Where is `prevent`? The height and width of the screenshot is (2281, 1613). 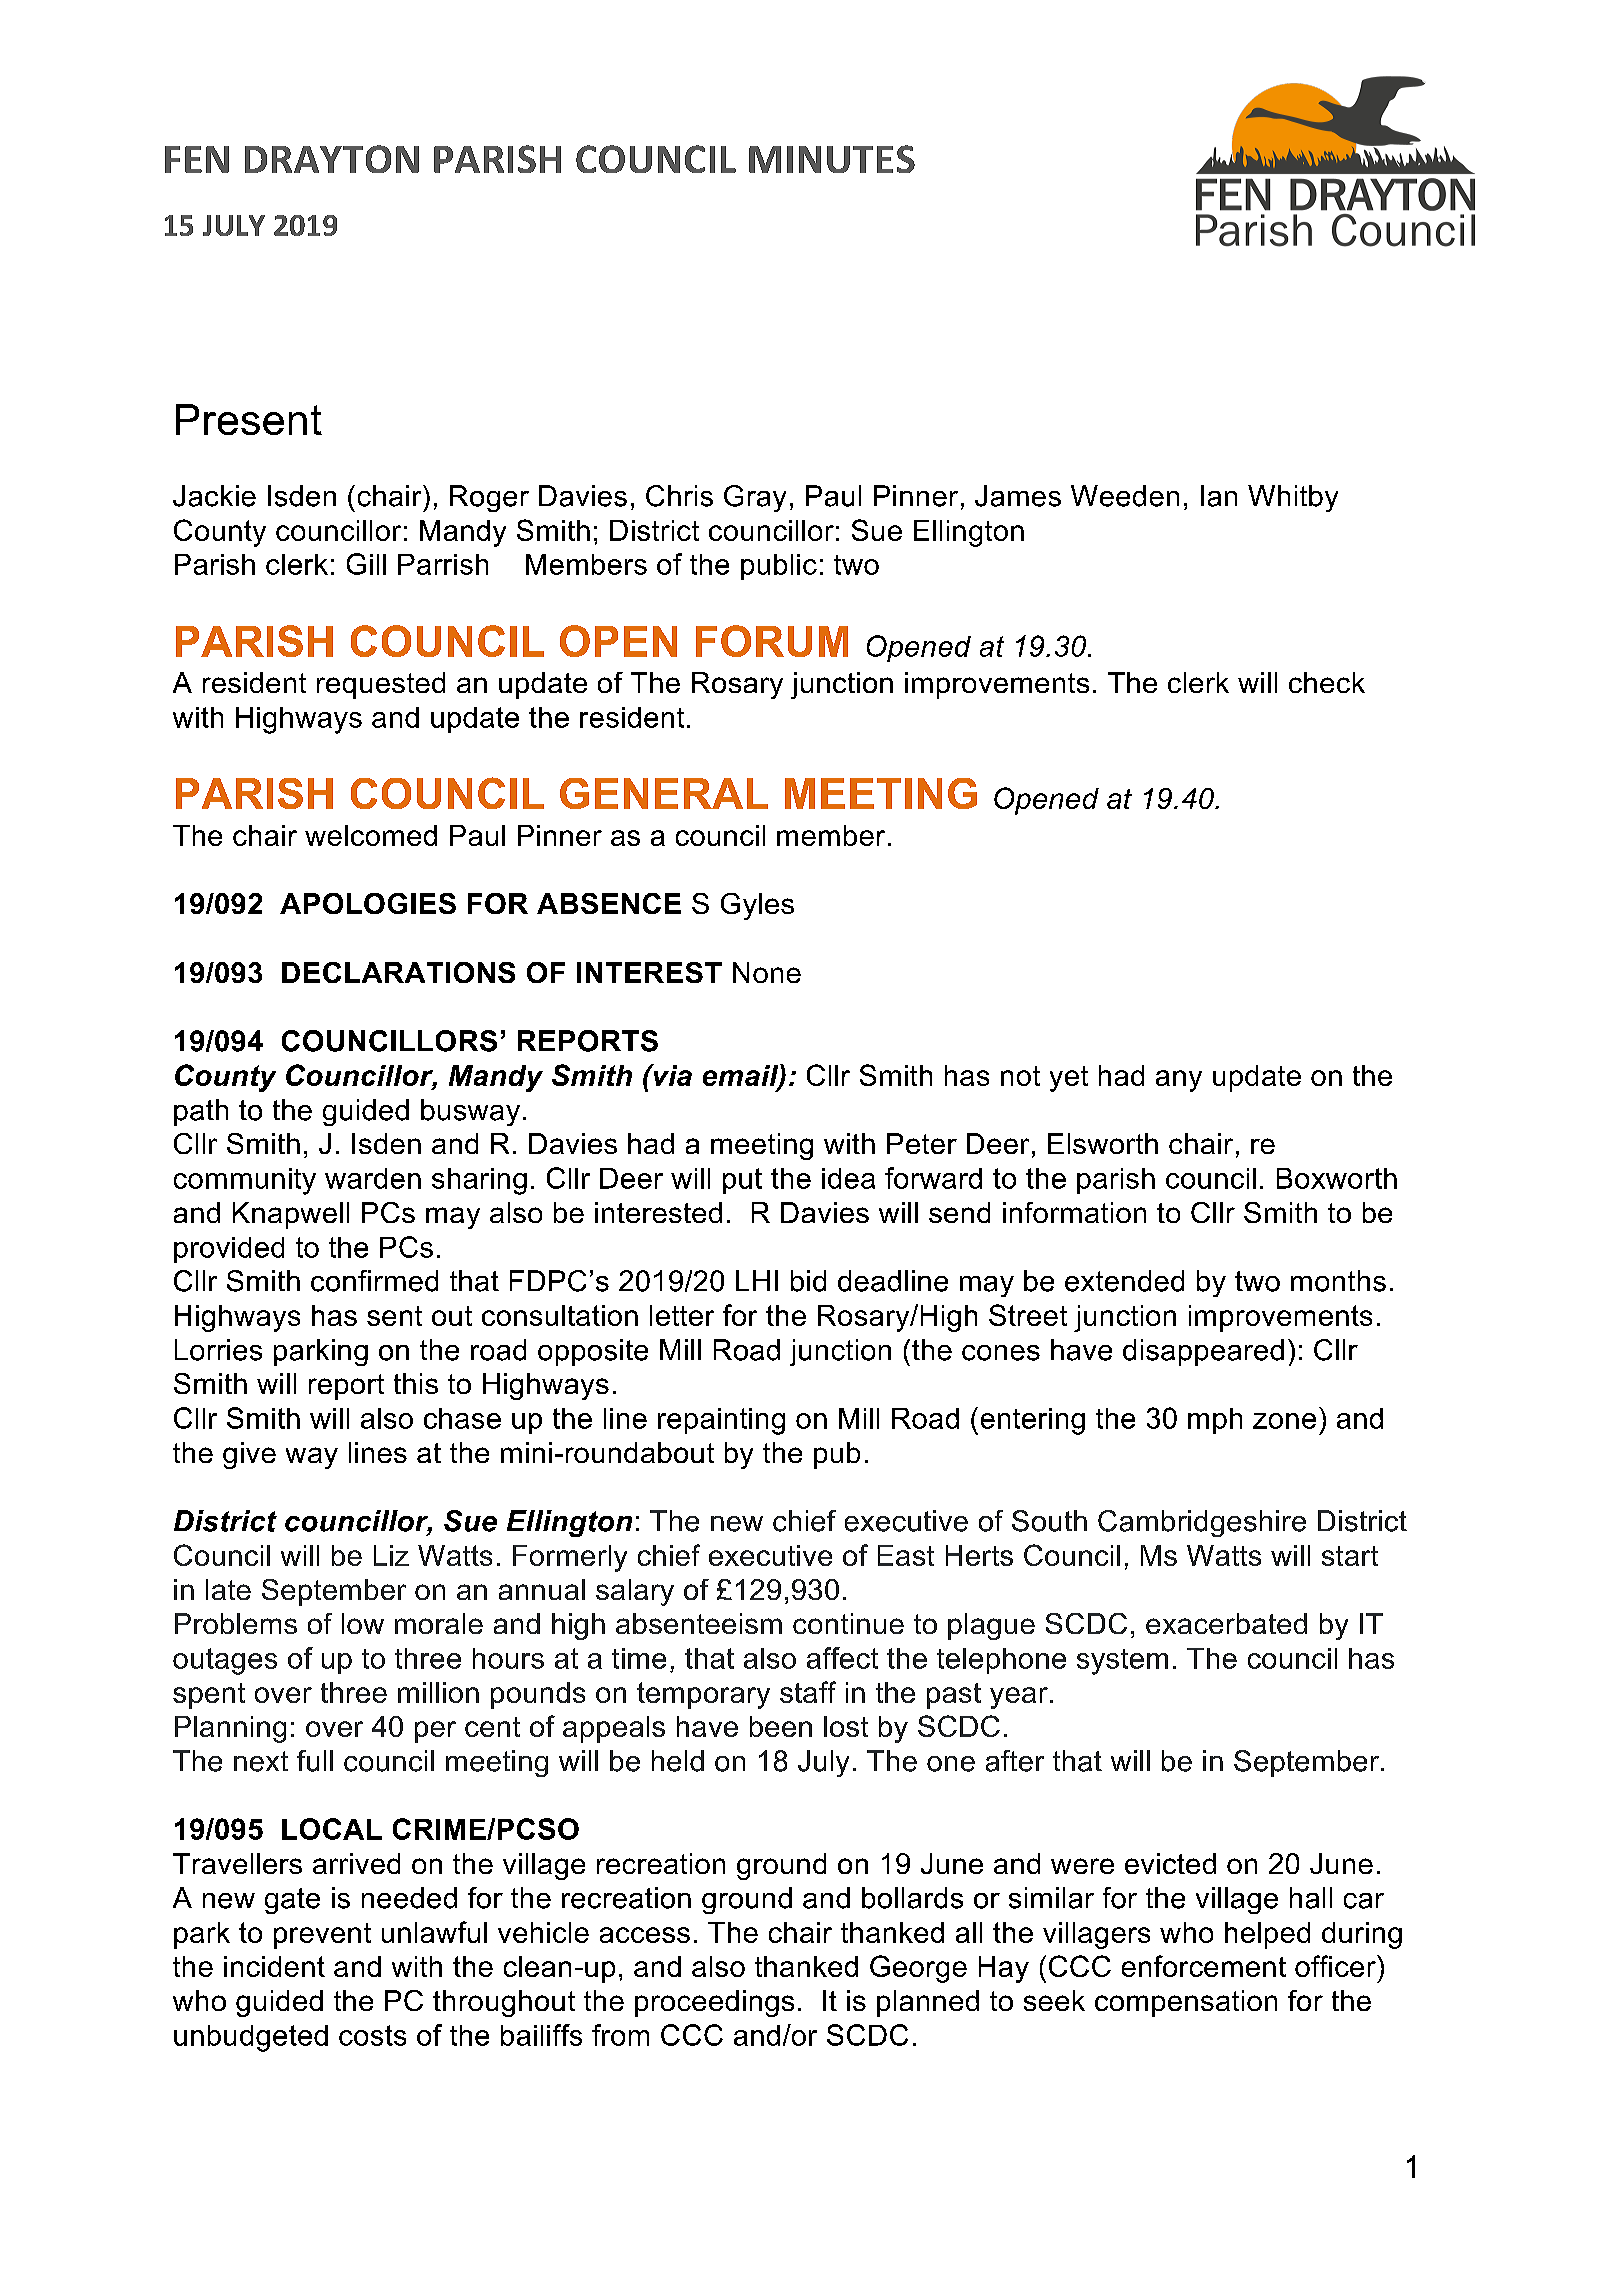
prevent is located at coordinates (322, 1936).
